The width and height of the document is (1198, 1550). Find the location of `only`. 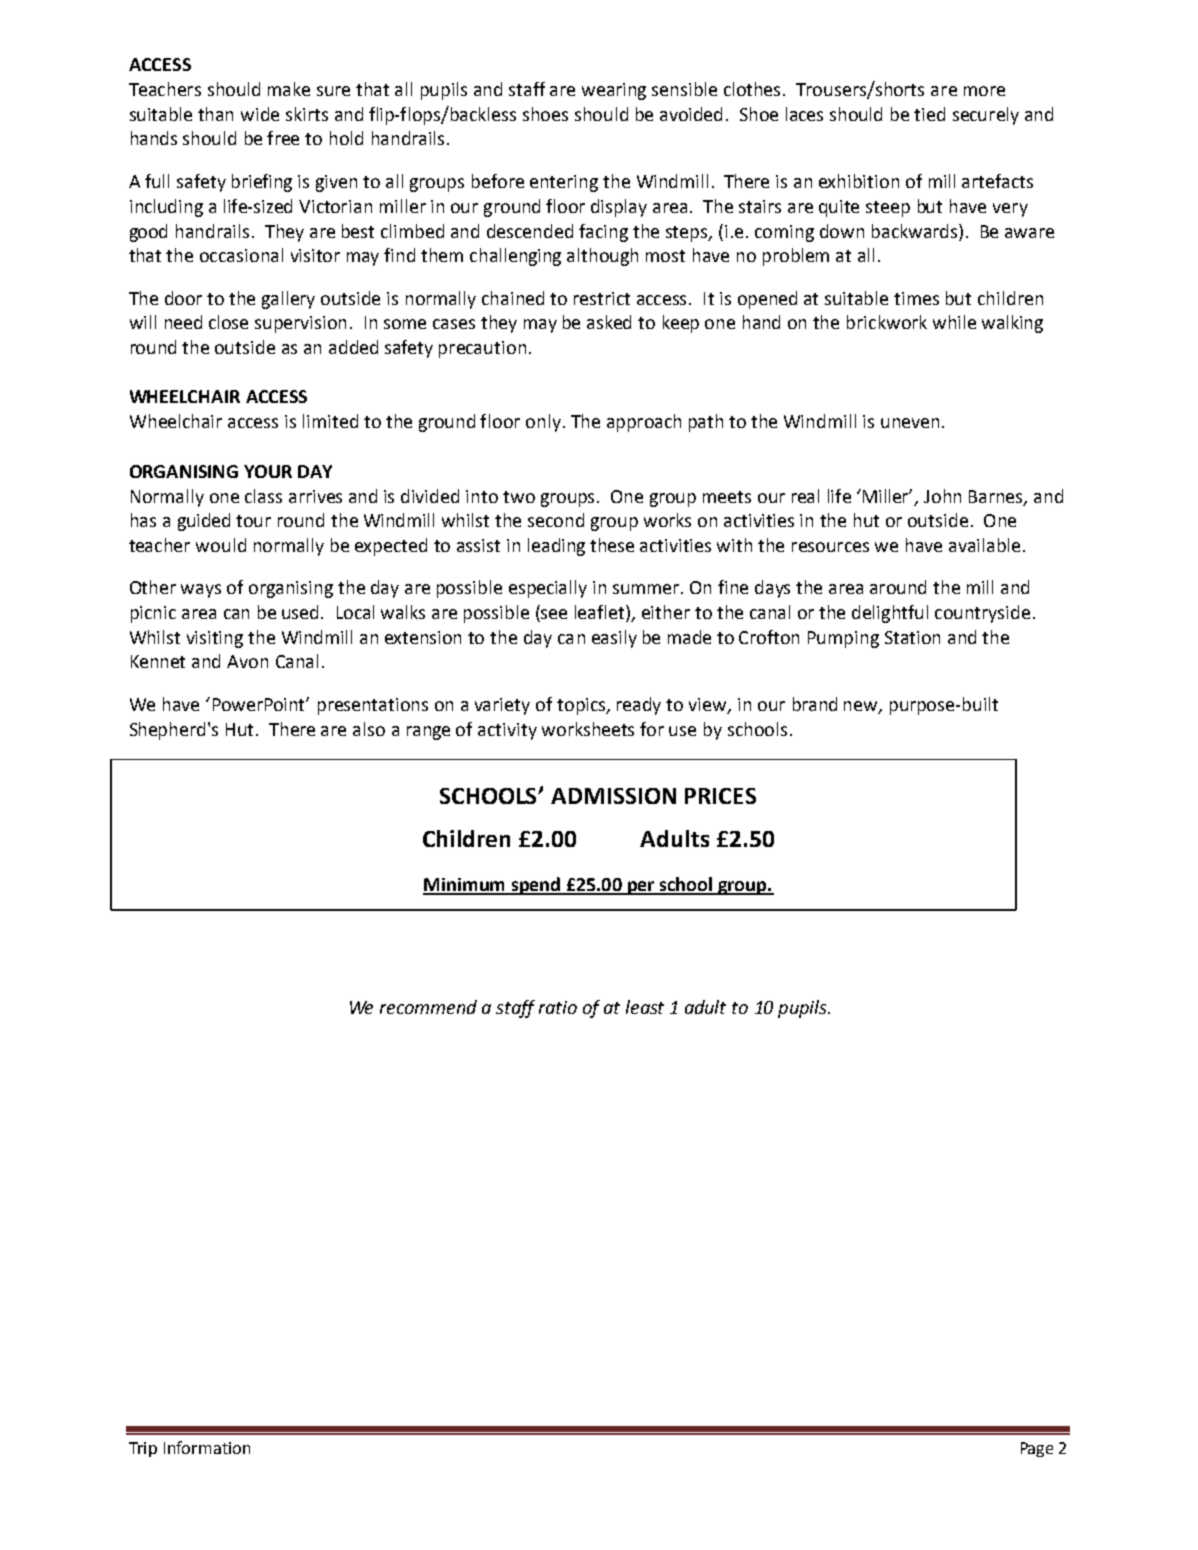

only is located at coordinates (543, 423).
